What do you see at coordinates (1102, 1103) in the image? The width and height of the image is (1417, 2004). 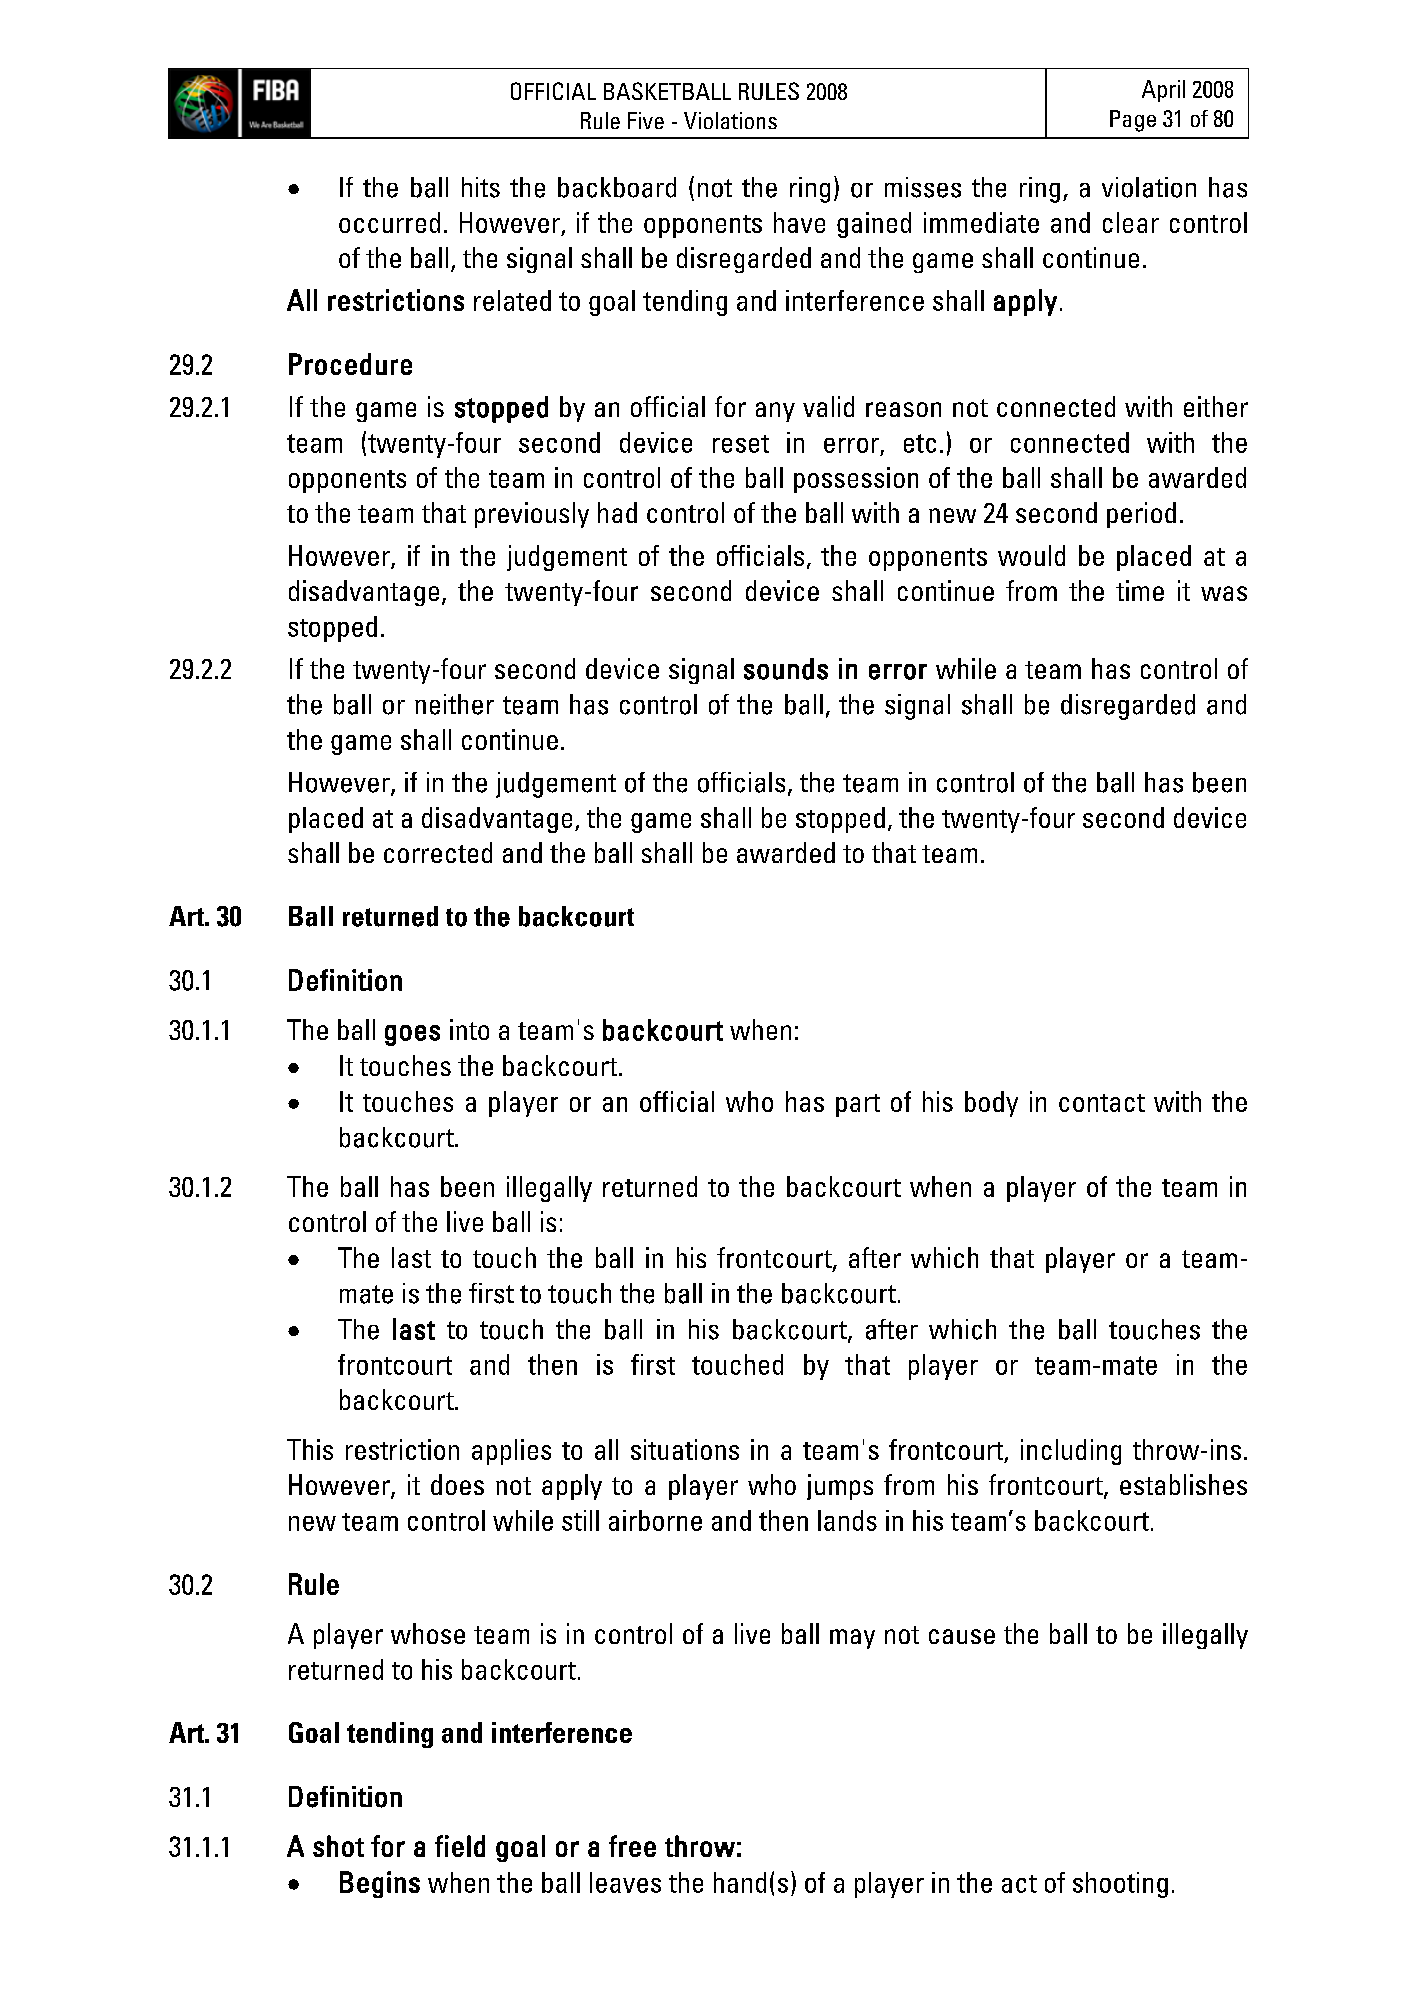 I see `contact` at bounding box center [1102, 1103].
